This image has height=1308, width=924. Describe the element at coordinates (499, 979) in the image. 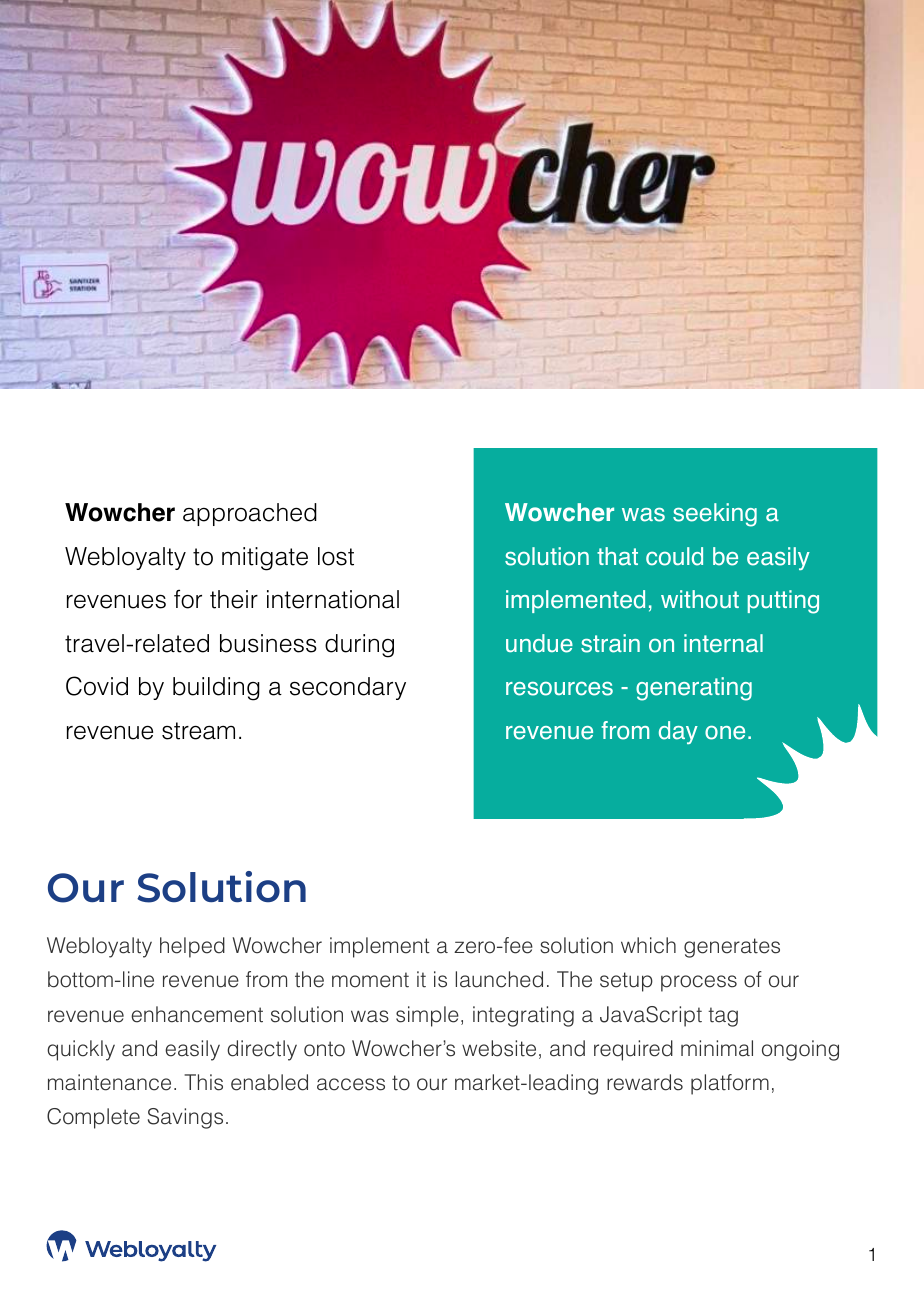

I see `launched` at that location.
